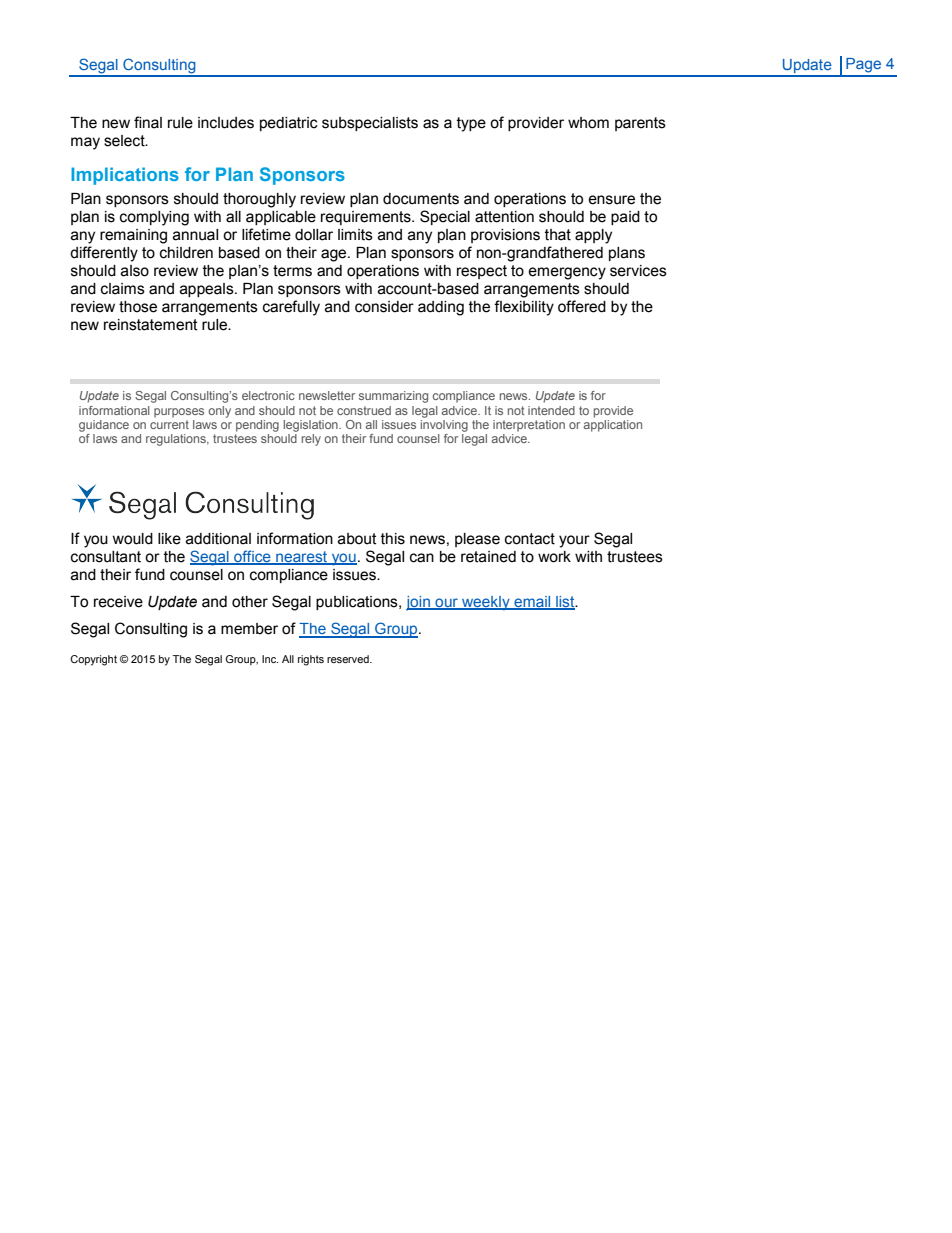 The image size is (952, 1233). I want to click on application, so click(613, 426).
